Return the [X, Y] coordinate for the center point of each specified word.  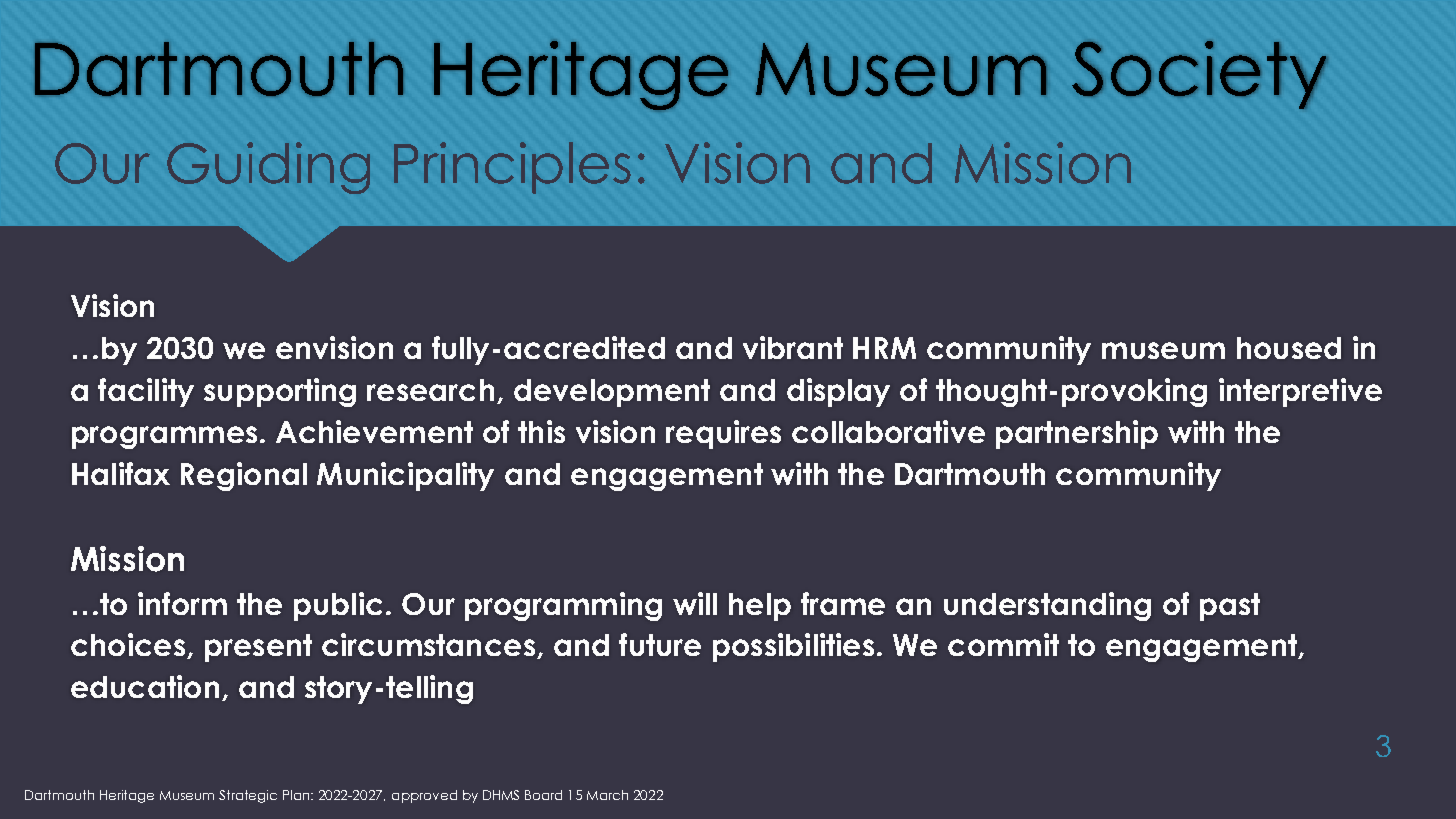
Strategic [248, 796]
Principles [512, 168]
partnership [1077, 434]
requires [723, 434]
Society [1199, 75]
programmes [164, 437]
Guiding [268, 168]
